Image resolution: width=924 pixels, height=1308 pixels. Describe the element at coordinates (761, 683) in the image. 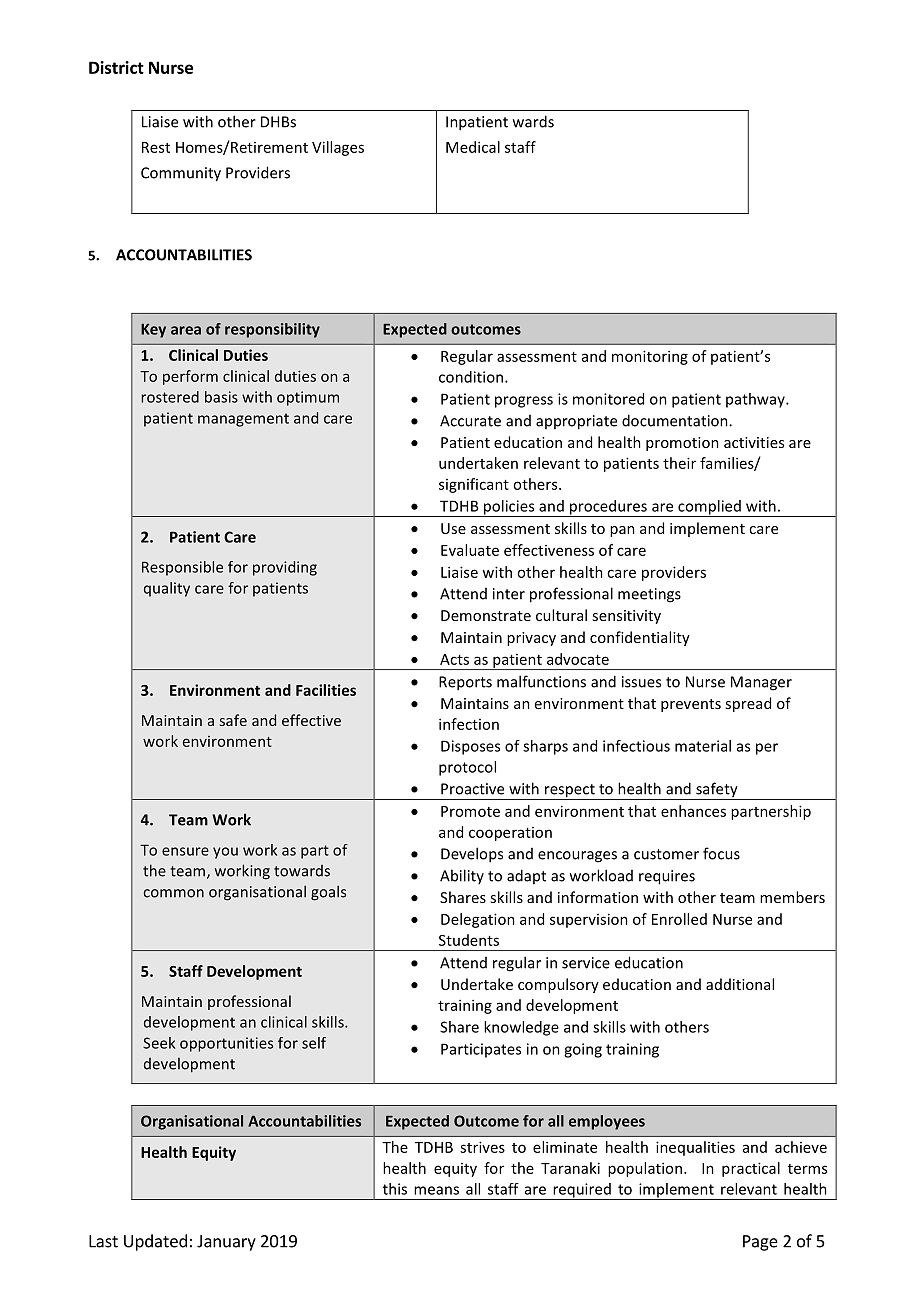

I see `Manager` at that location.
